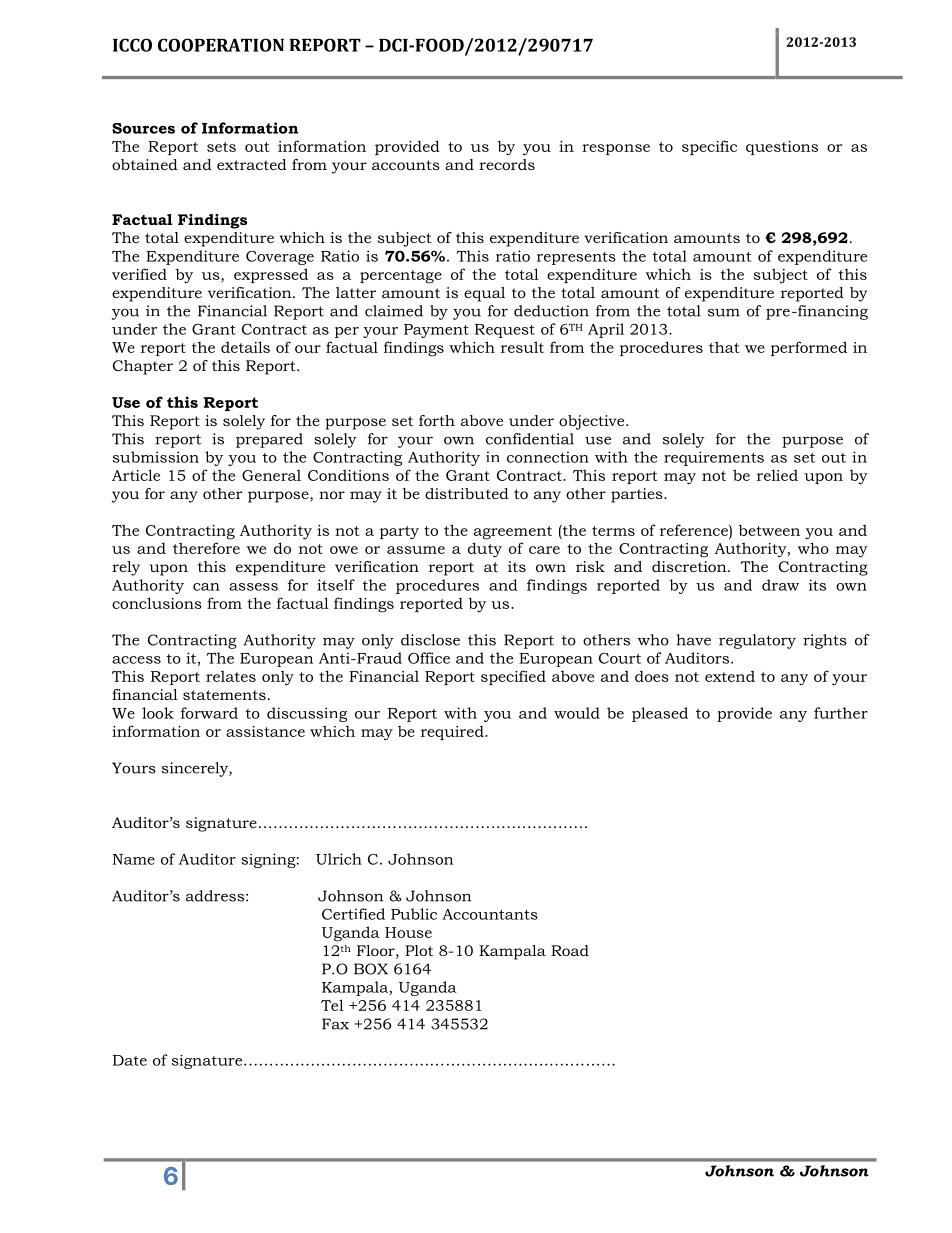 Image resolution: width=952 pixels, height=1233 pixels. Describe the element at coordinates (130, 1060) in the screenshot. I see `Date` at that location.
